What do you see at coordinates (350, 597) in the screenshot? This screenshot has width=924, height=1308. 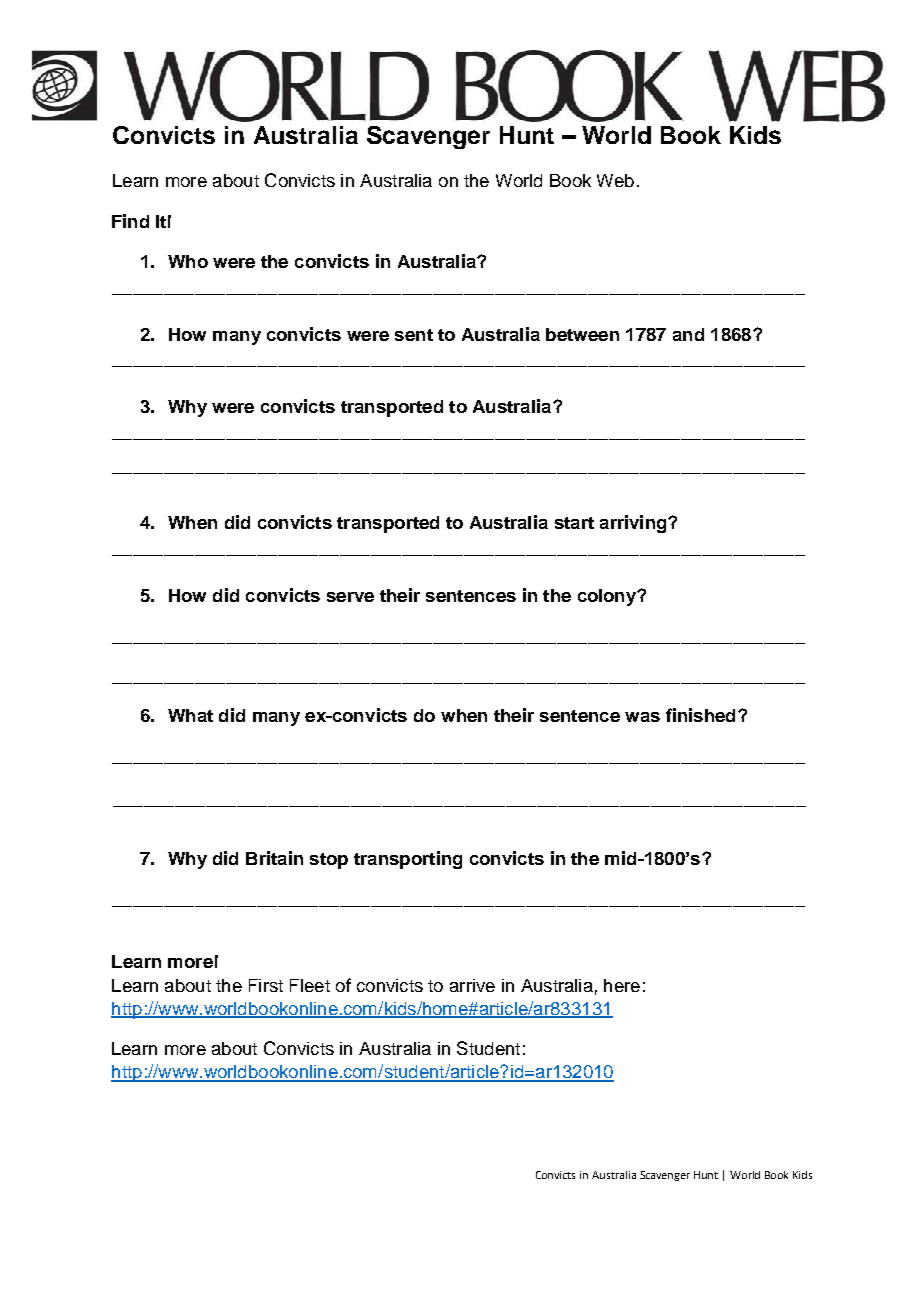 I see `serve` at bounding box center [350, 597].
